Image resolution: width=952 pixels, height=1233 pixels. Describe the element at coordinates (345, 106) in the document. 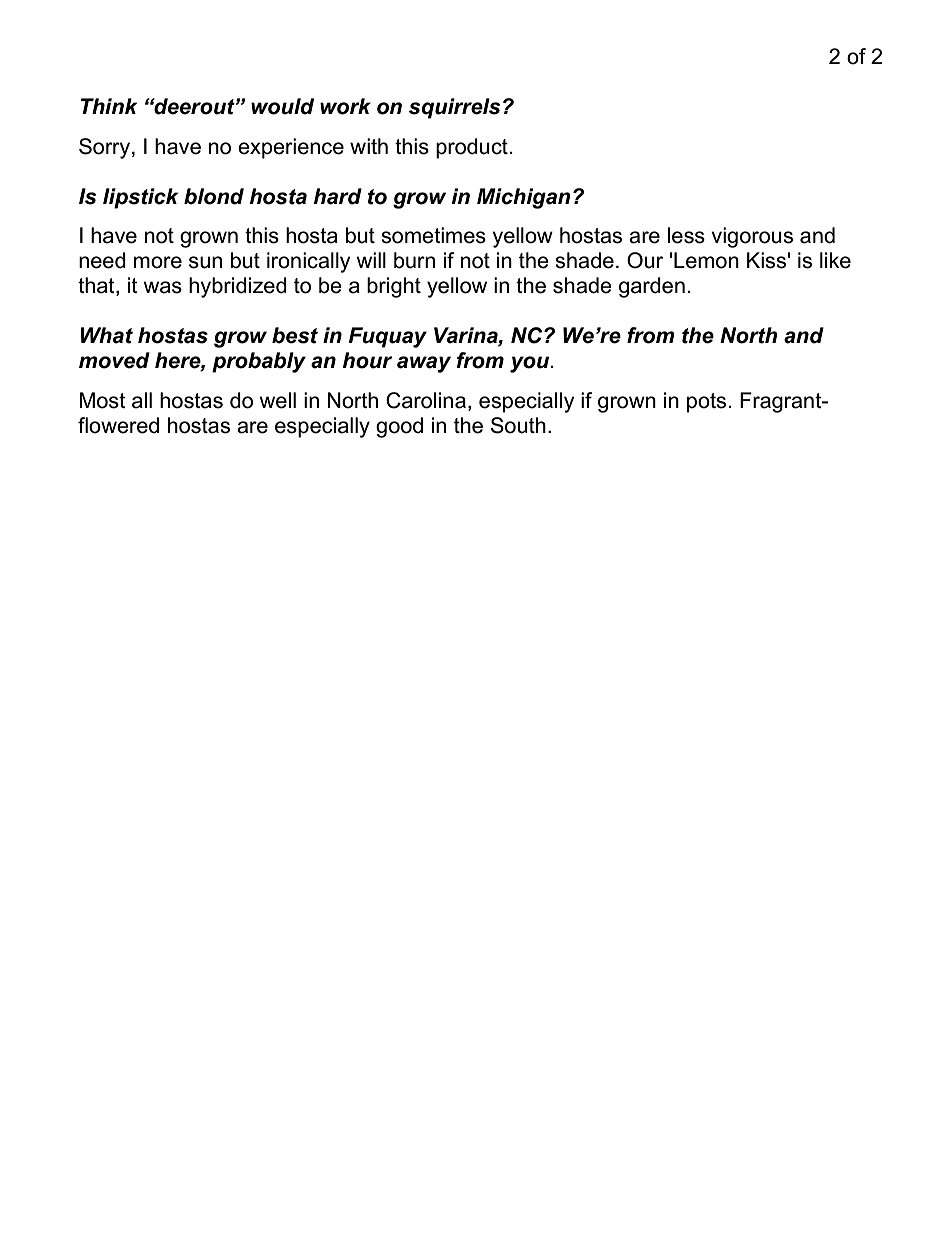

I see `work` at that location.
